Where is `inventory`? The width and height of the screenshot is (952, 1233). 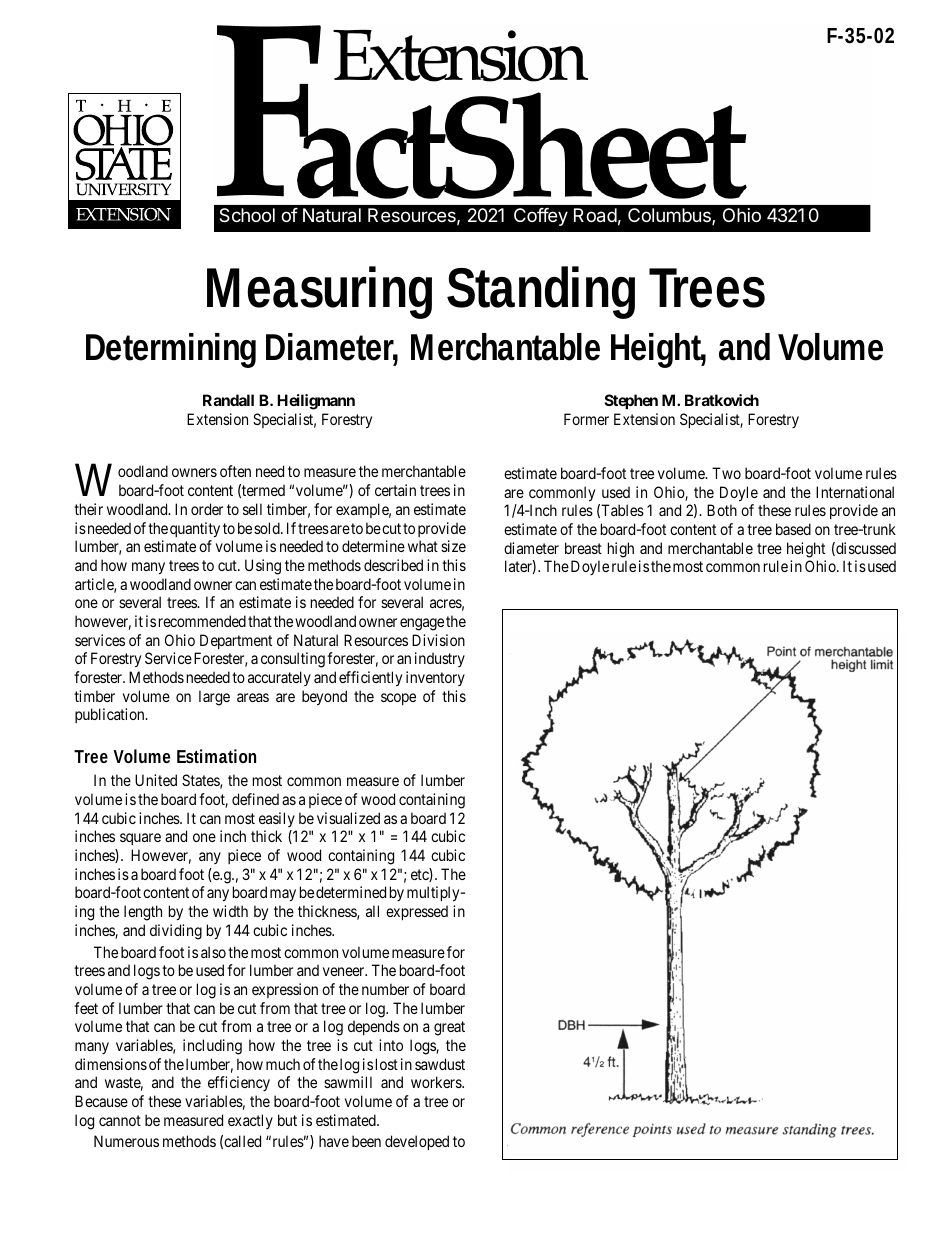 inventory is located at coordinates (435, 678).
